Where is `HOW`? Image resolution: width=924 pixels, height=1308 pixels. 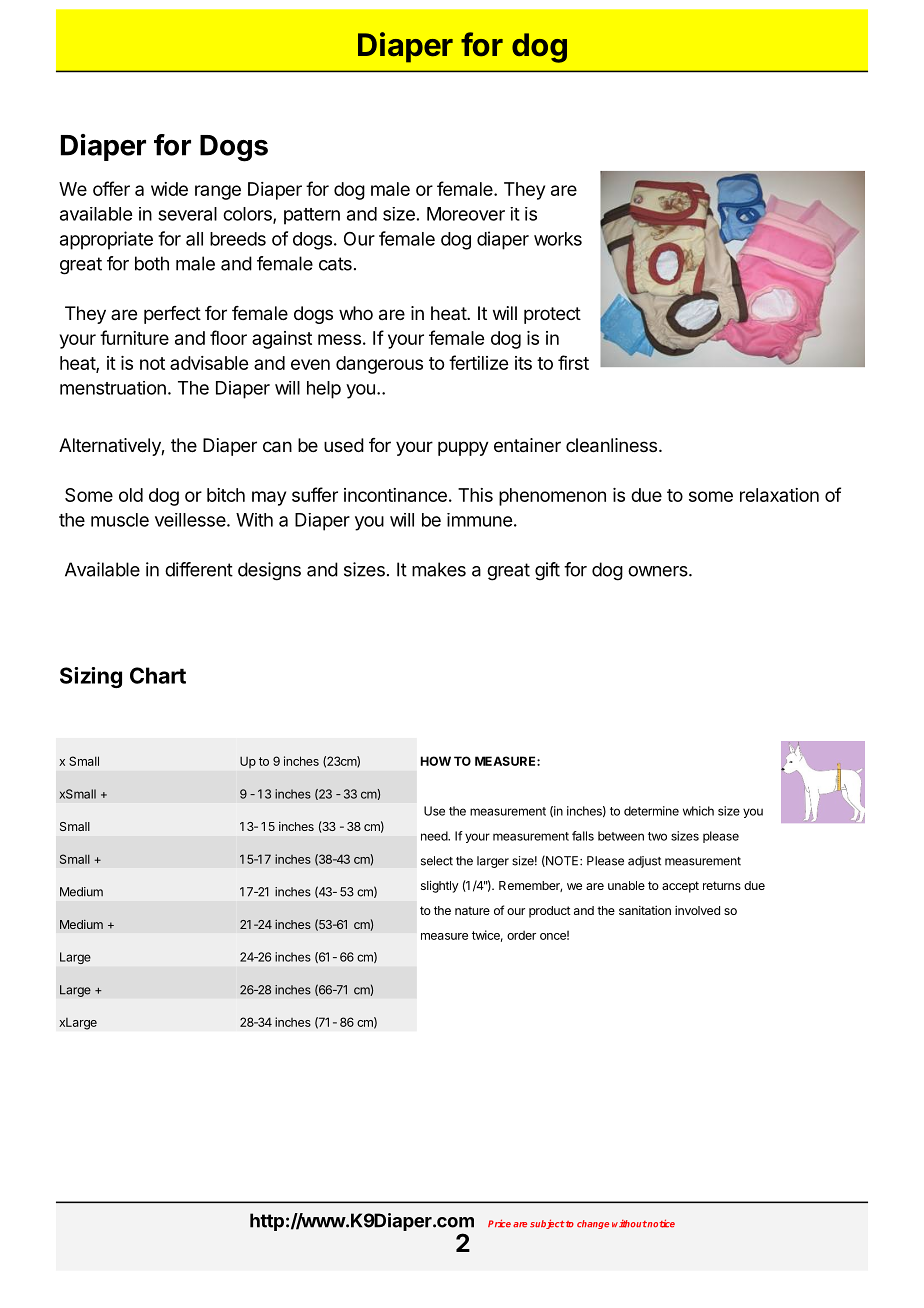 HOW is located at coordinates (436, 761).
